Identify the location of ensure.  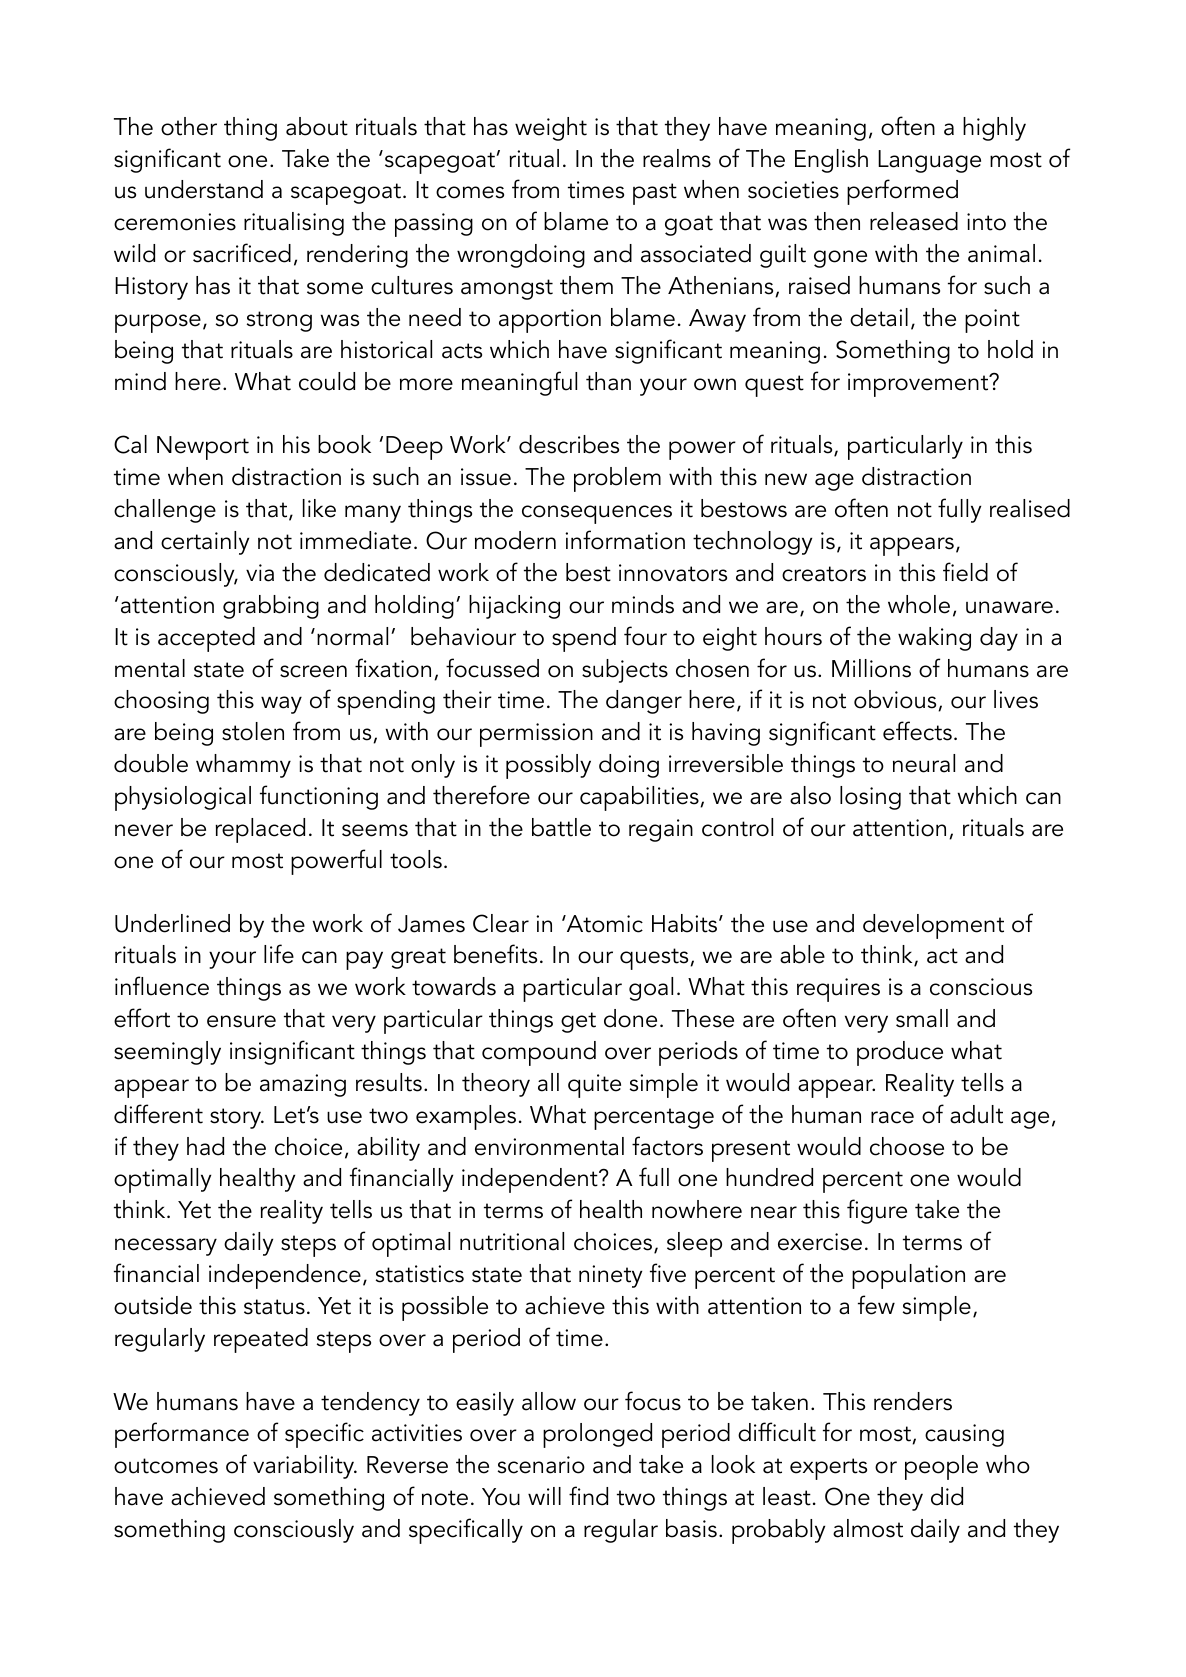
(241, 1021).
